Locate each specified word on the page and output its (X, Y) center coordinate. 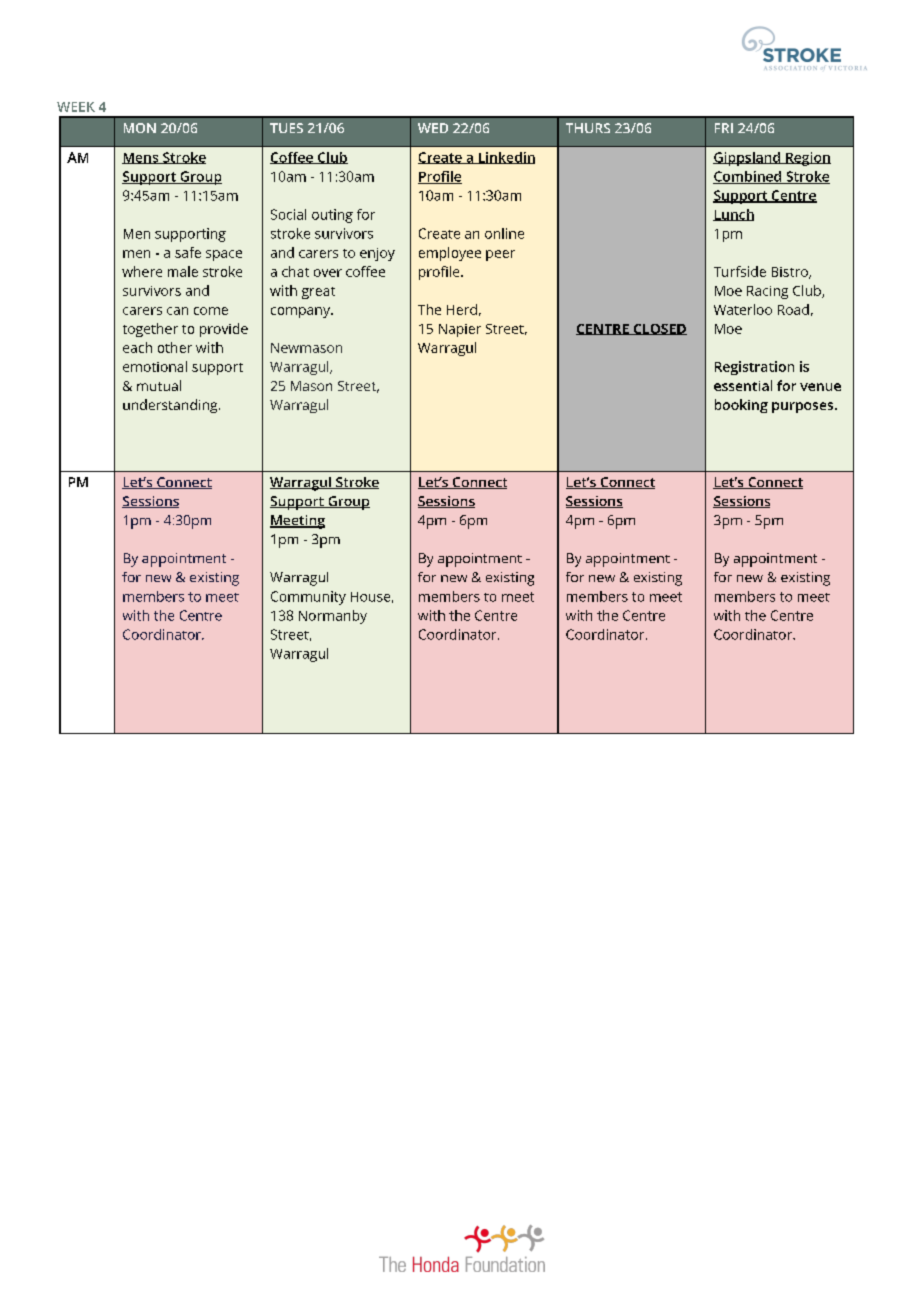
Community (308, 598)
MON (140, 128)
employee (450, 254)
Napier (460, 330)
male (183, 271)
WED (433, 128)
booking (741, 406)
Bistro (791, 273)
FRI (724, 128)
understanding (171, 406)
